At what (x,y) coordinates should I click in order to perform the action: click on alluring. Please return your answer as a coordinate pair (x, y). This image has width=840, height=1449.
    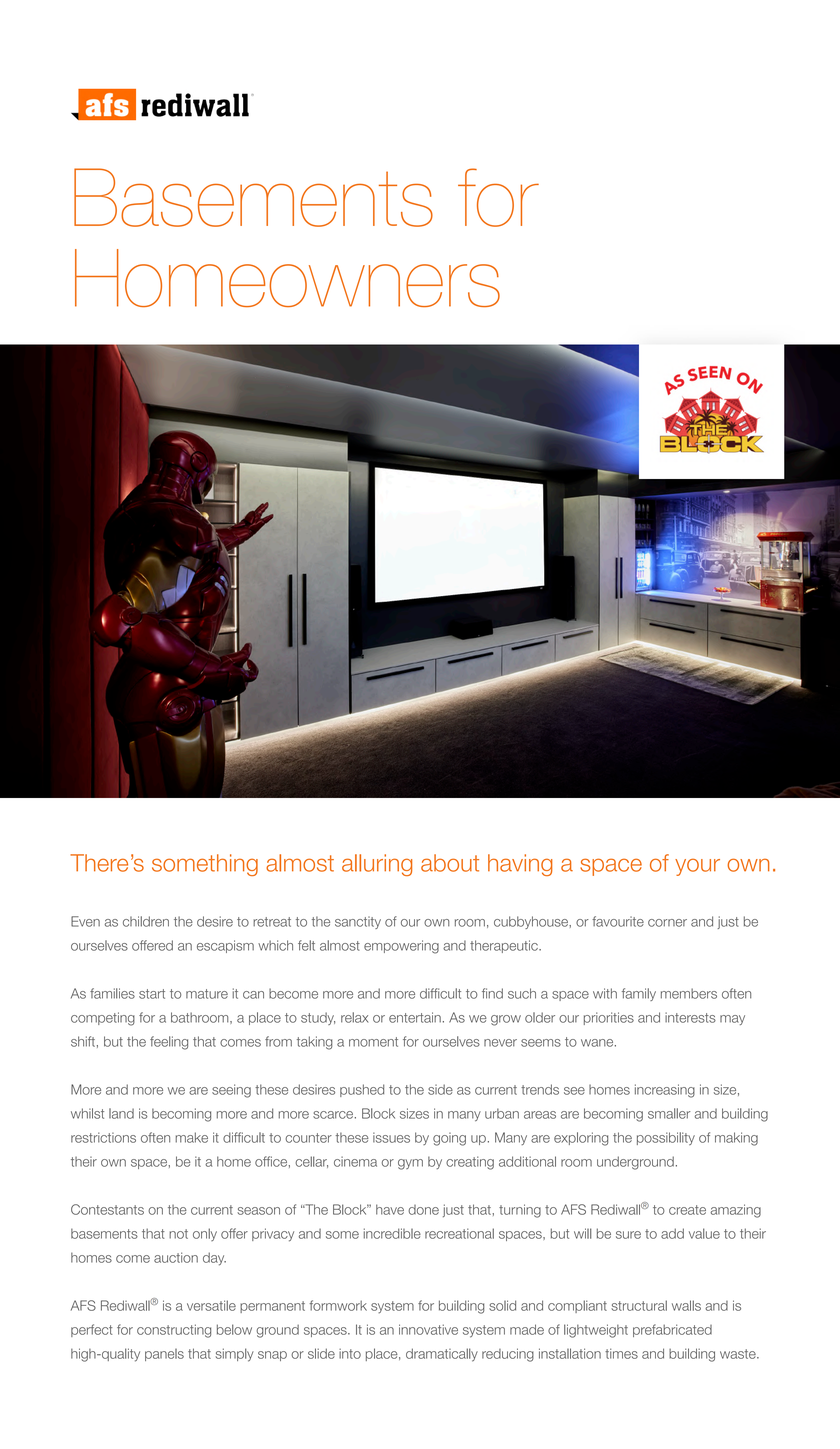
    Looking at the image, I should click on (377, 865).
